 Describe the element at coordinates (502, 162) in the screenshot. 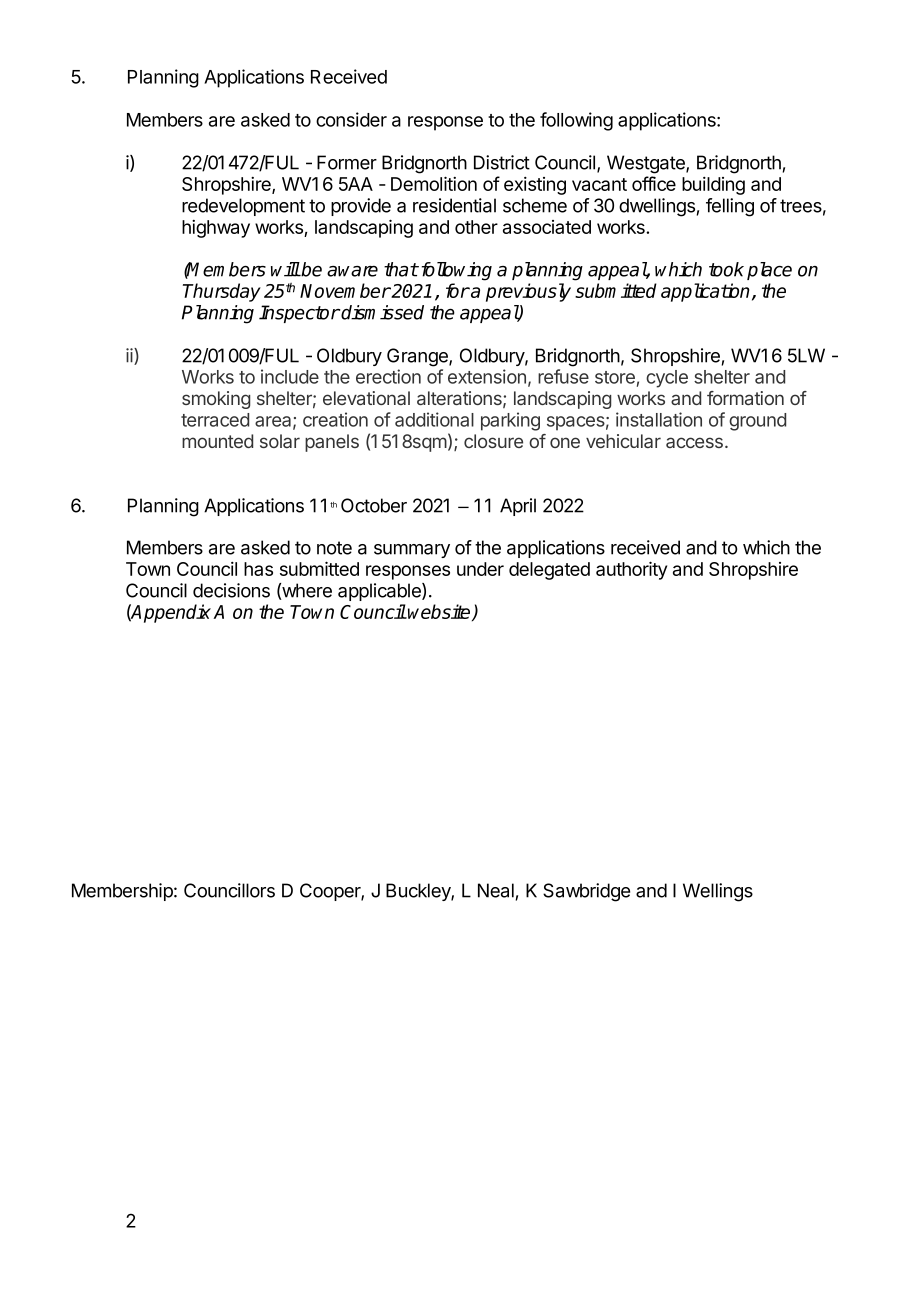

I see `District` at that location.
